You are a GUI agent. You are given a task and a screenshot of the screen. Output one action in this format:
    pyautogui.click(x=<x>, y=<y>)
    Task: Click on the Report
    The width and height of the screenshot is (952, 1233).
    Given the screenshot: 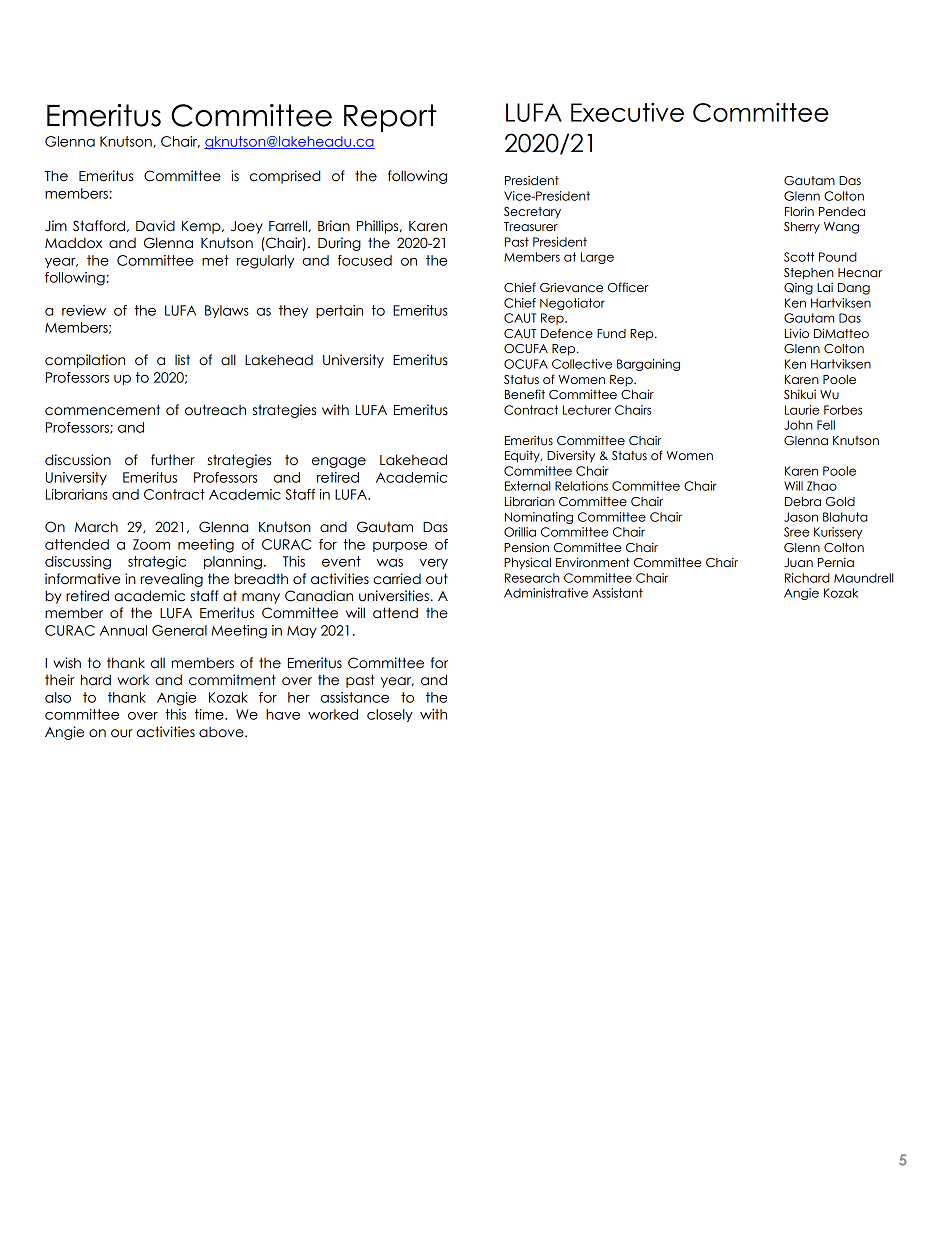 What is the action you would take?
    pyautogui.click(x=390, y=118)
